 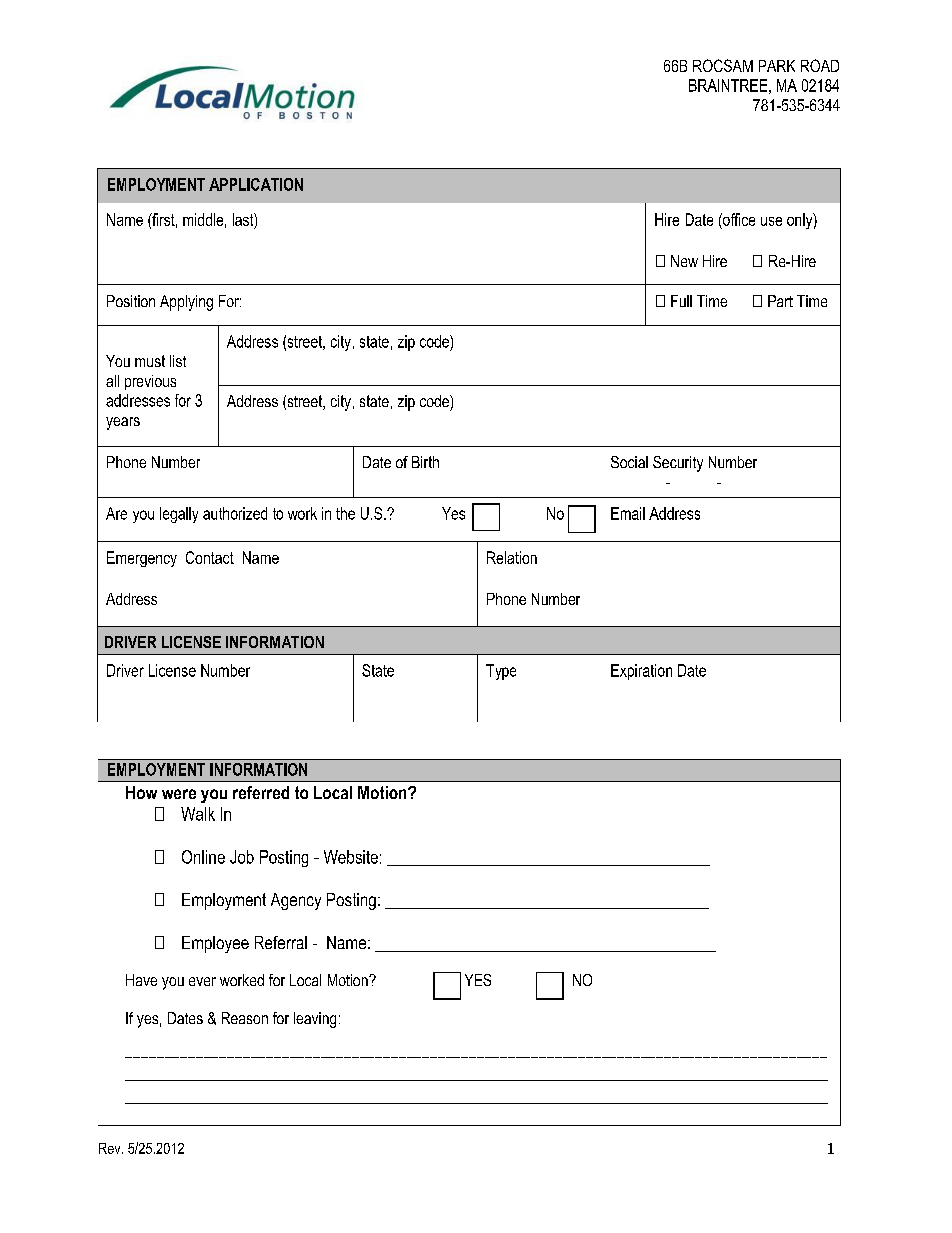 I want to click on Expiration, so click(x=641, y=672).
